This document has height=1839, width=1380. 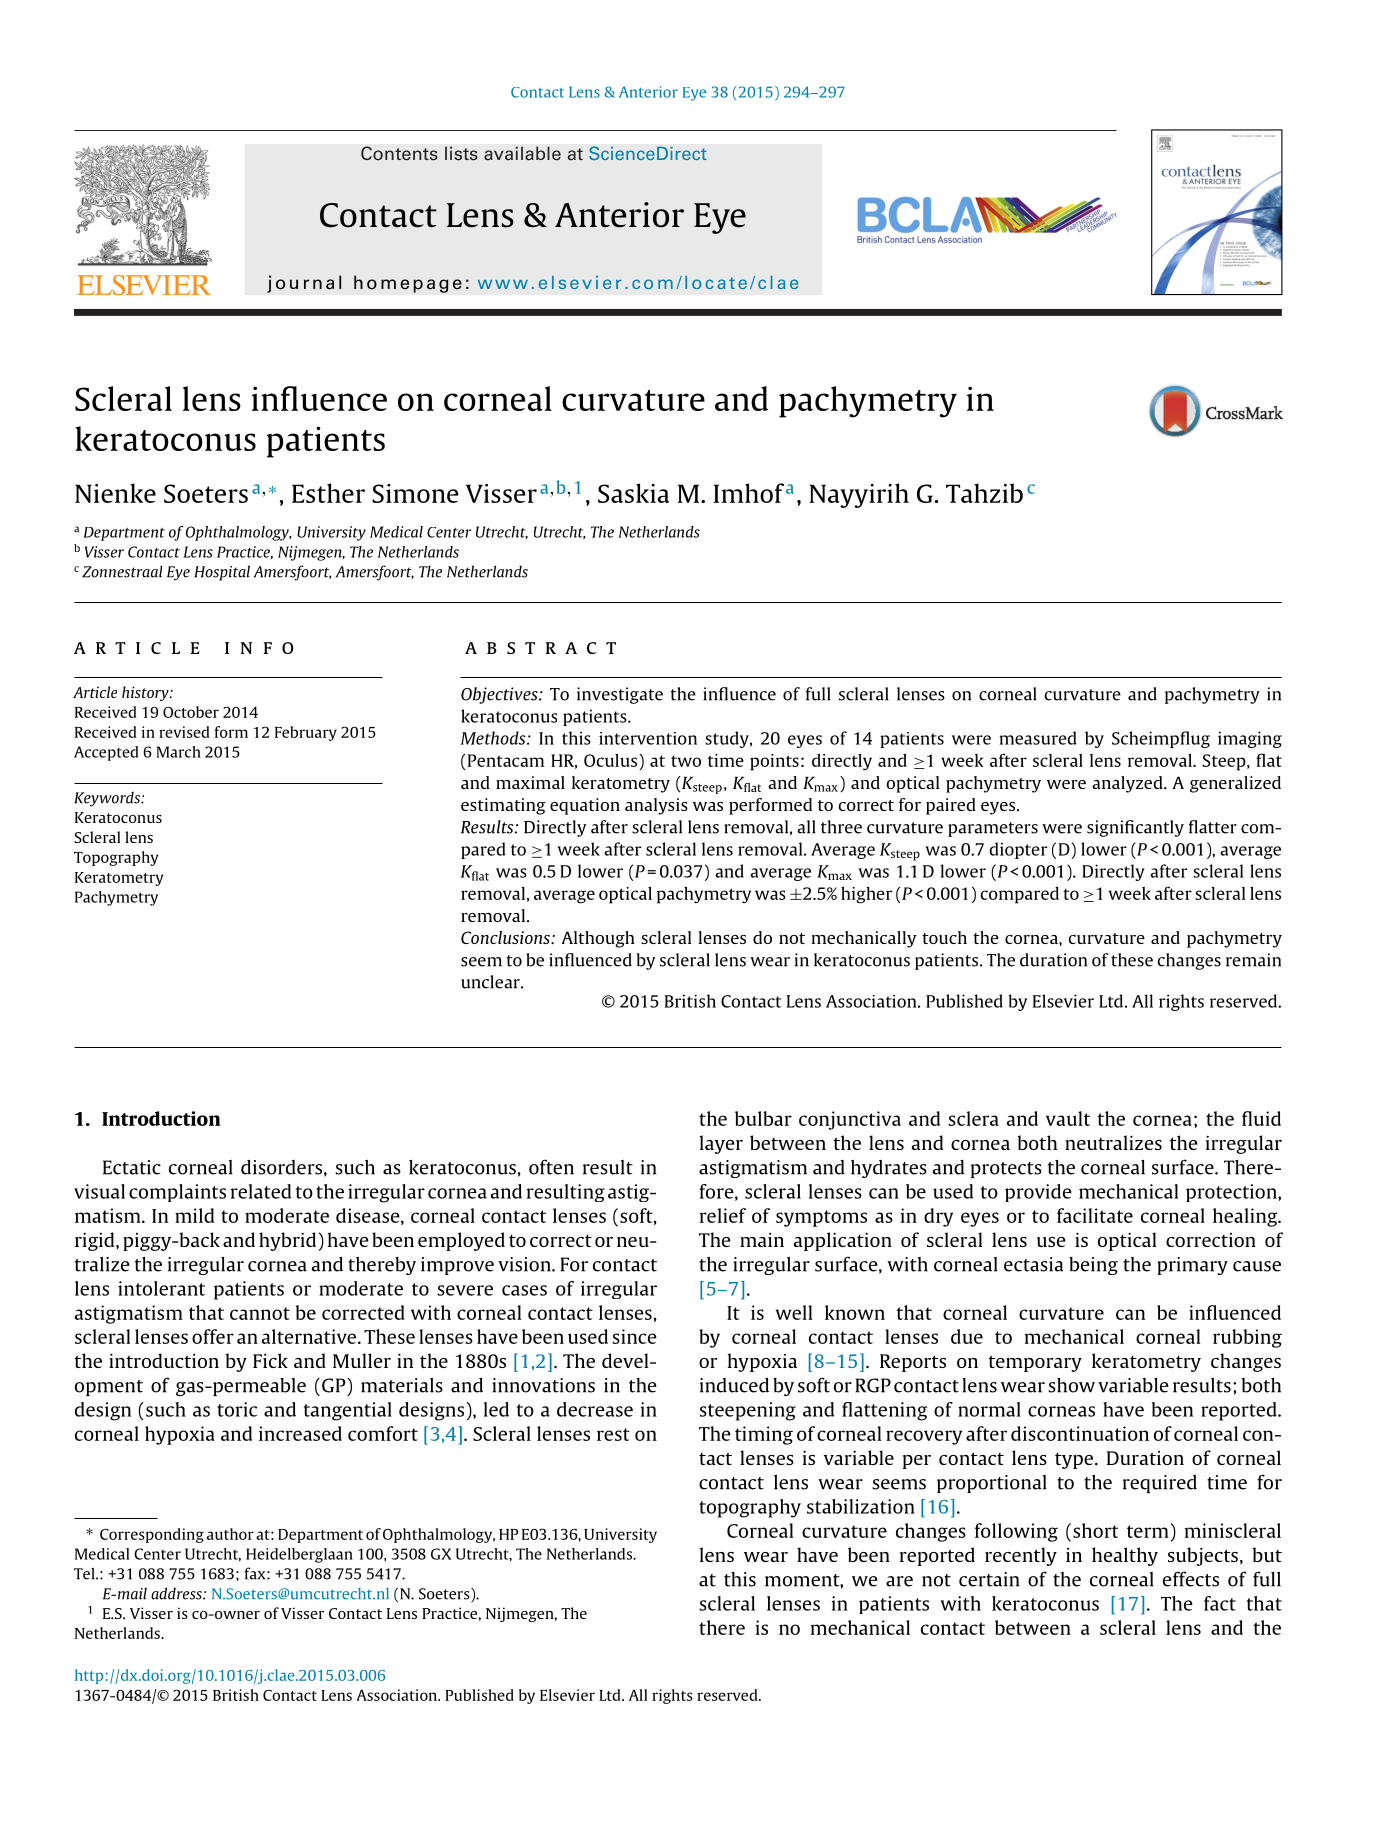 What do you see at coordinates (461, 153) in the document?
I see `lists` at bounding box center [461, 153].
